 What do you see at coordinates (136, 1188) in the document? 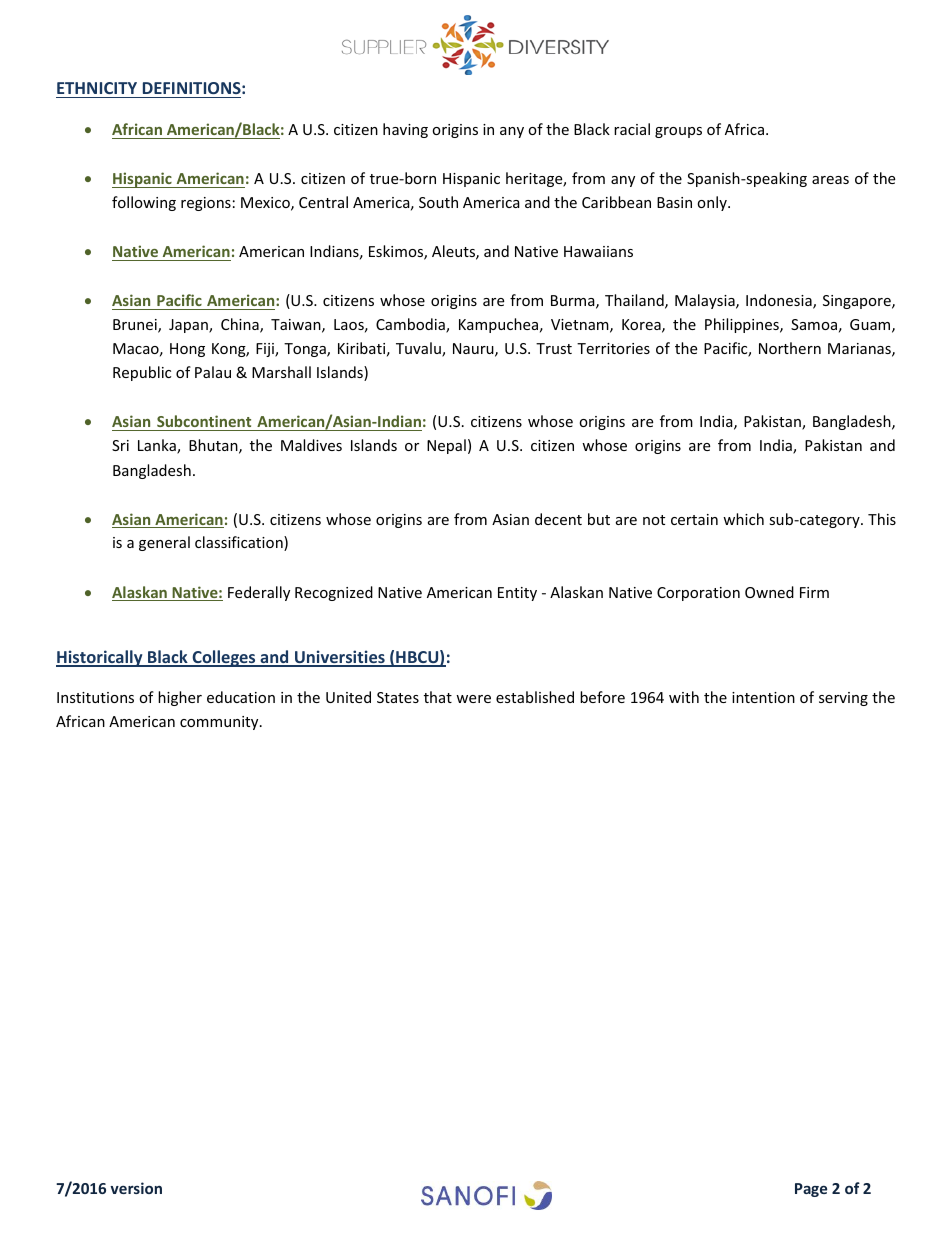
I see `version` at bounding box center [136, 1188].
